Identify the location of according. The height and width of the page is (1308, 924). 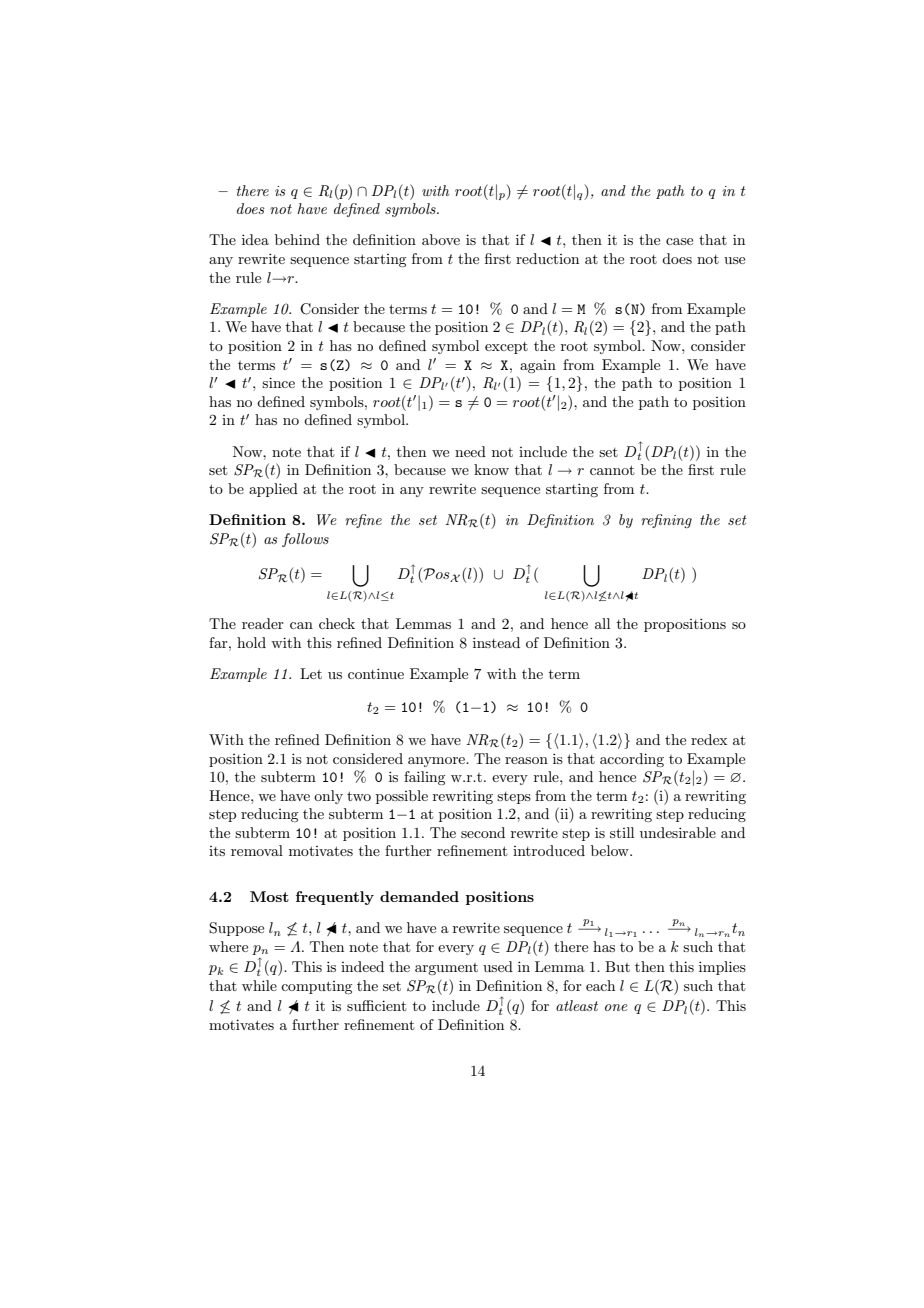
(632, 760).
